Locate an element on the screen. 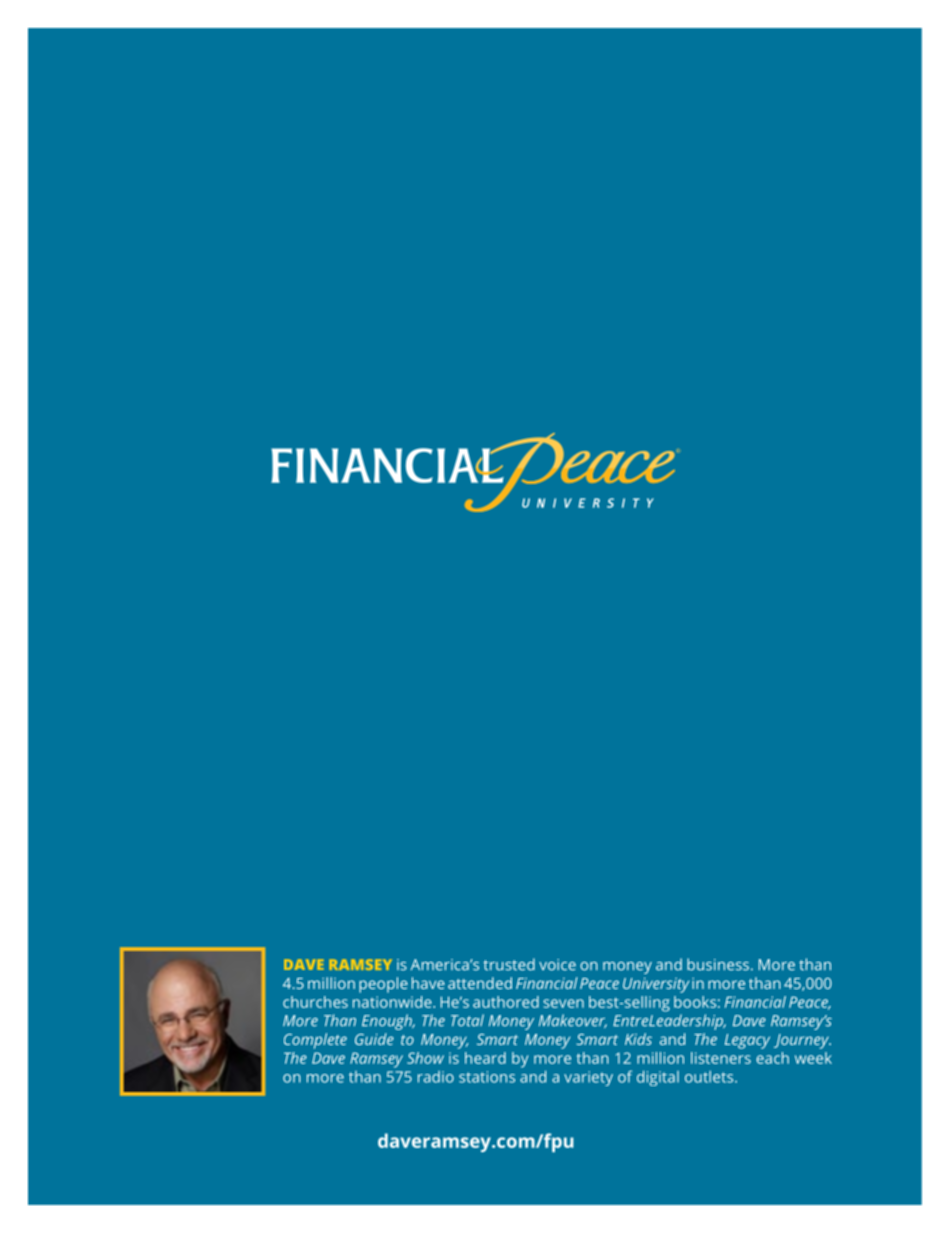  Kids is located at coordinates (638, 1039).
